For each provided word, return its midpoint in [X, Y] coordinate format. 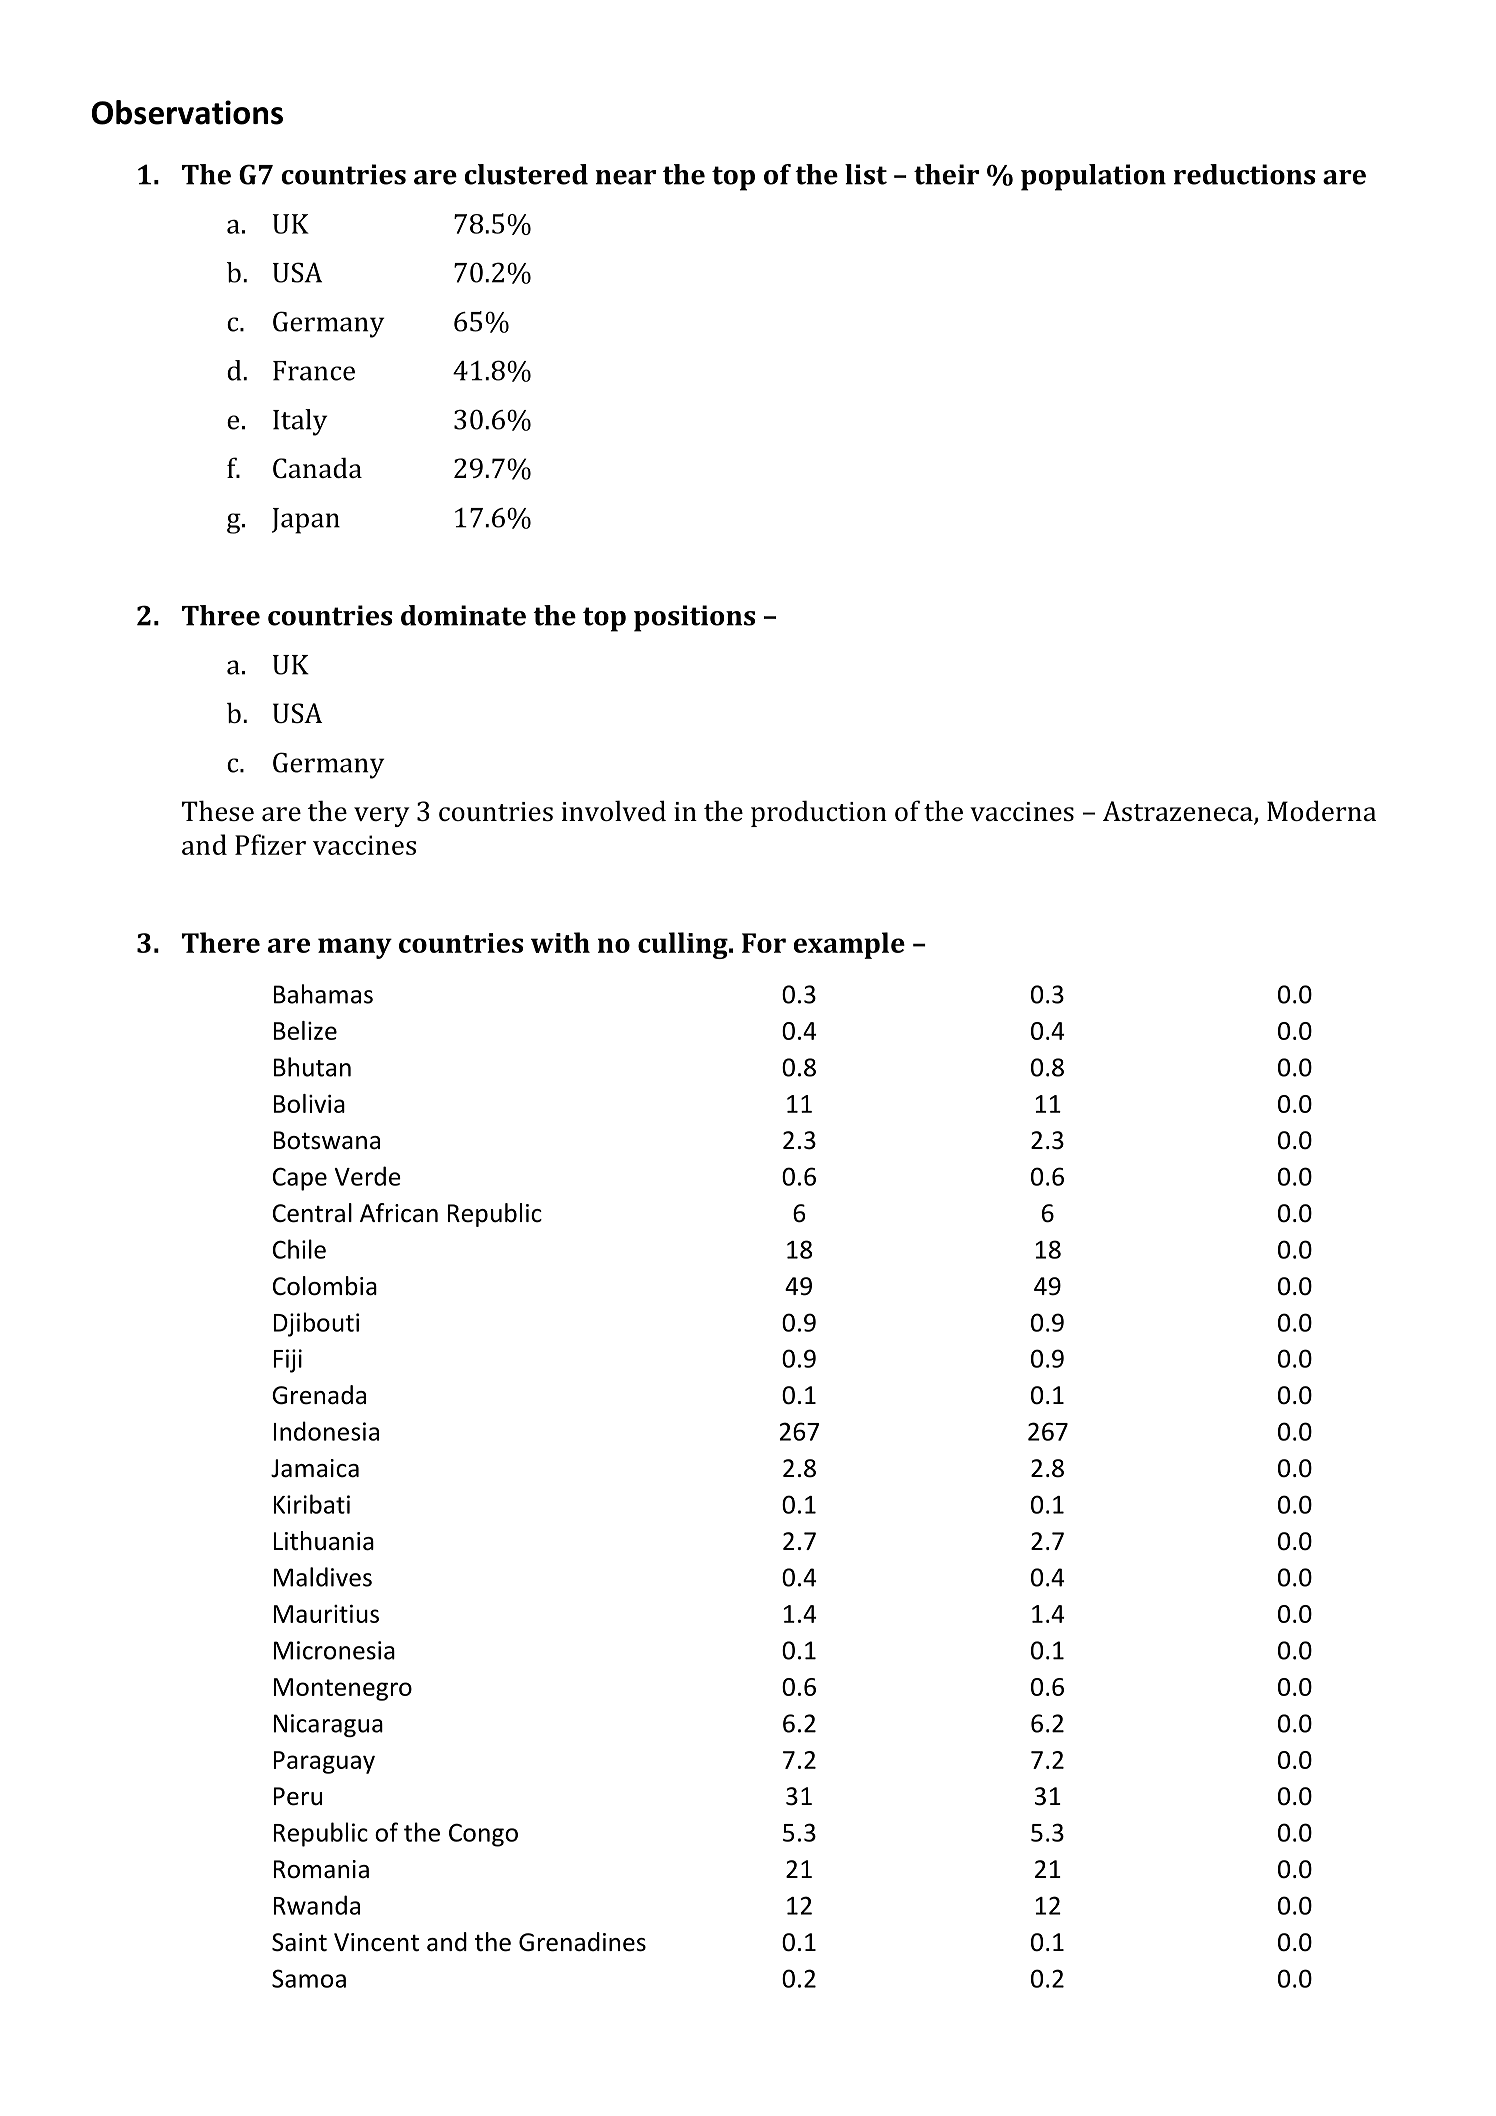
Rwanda [317, 1905]
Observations [187, 112]
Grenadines [582, 1942]
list [866, 174]
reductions [1244, 174]
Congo [483, 1835]
